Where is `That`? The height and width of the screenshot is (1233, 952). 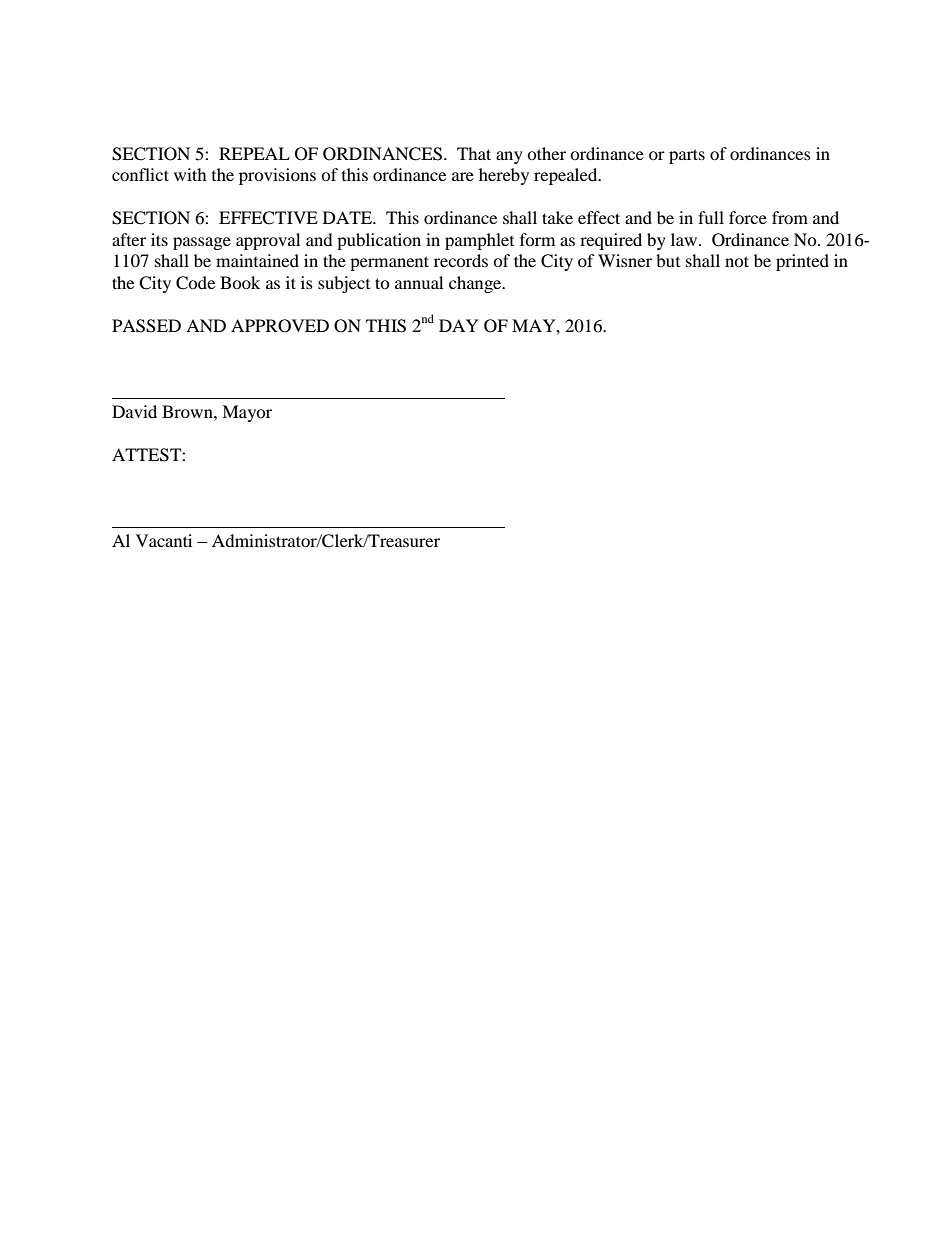 That is located at coordinates (474, 153).
